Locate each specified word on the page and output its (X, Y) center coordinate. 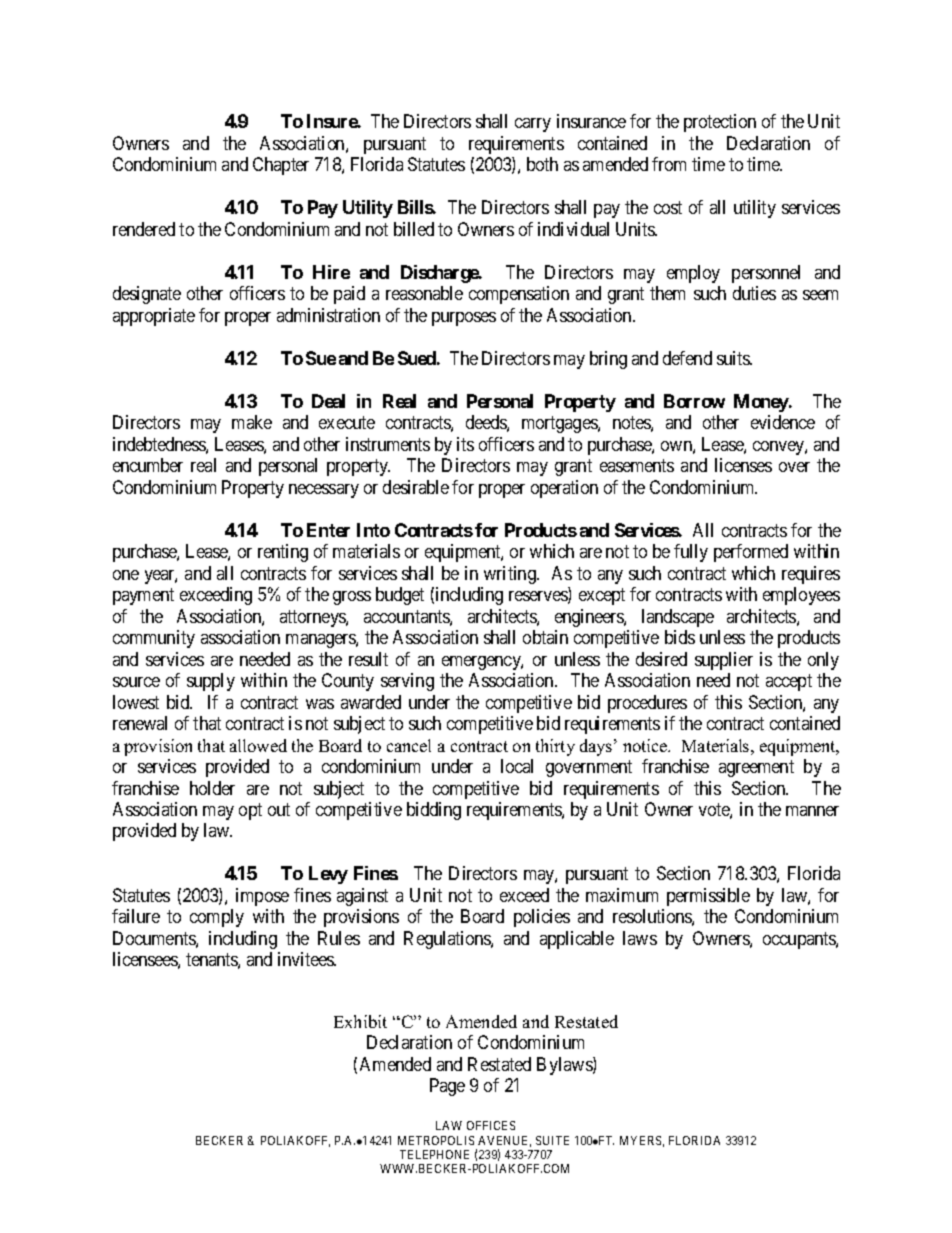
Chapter (281, 166)
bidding (434, 811)
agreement (756, 768)
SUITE (552, 1140)
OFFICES (491, 1125)
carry (533, 125)
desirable (416, 487)
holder (212, 788)
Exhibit (360, 1021)
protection (720, 123)
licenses (743, 465)
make (252, 422)
